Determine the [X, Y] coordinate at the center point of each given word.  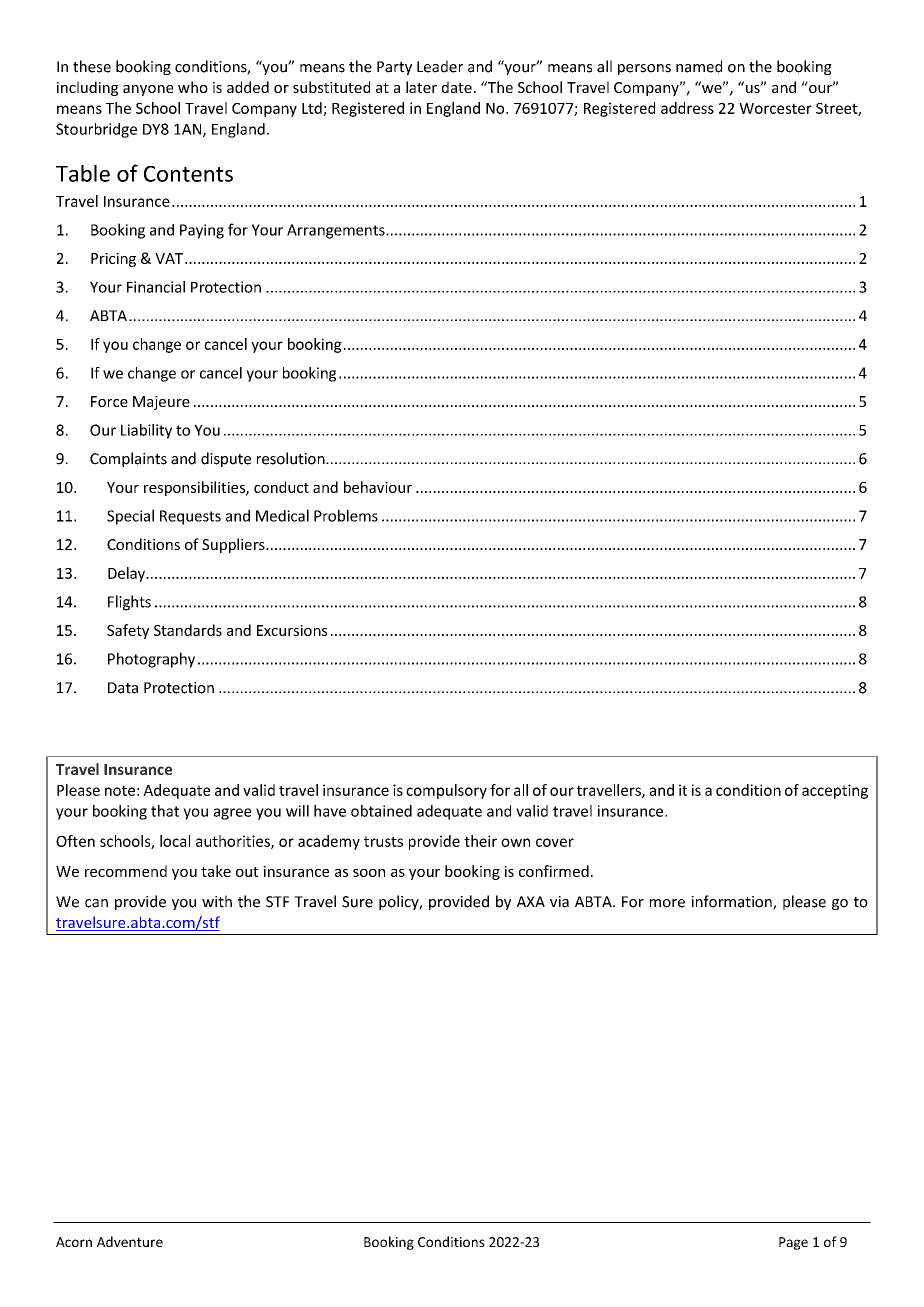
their [480, 841]
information [732, 902]
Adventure [130, 1241]
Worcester [775, 108]
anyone [148, 90]
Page [793, 1243]
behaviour [378, 487]
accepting [835, 791]
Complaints [128, 459]
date [457, 87]
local [175, 841]
